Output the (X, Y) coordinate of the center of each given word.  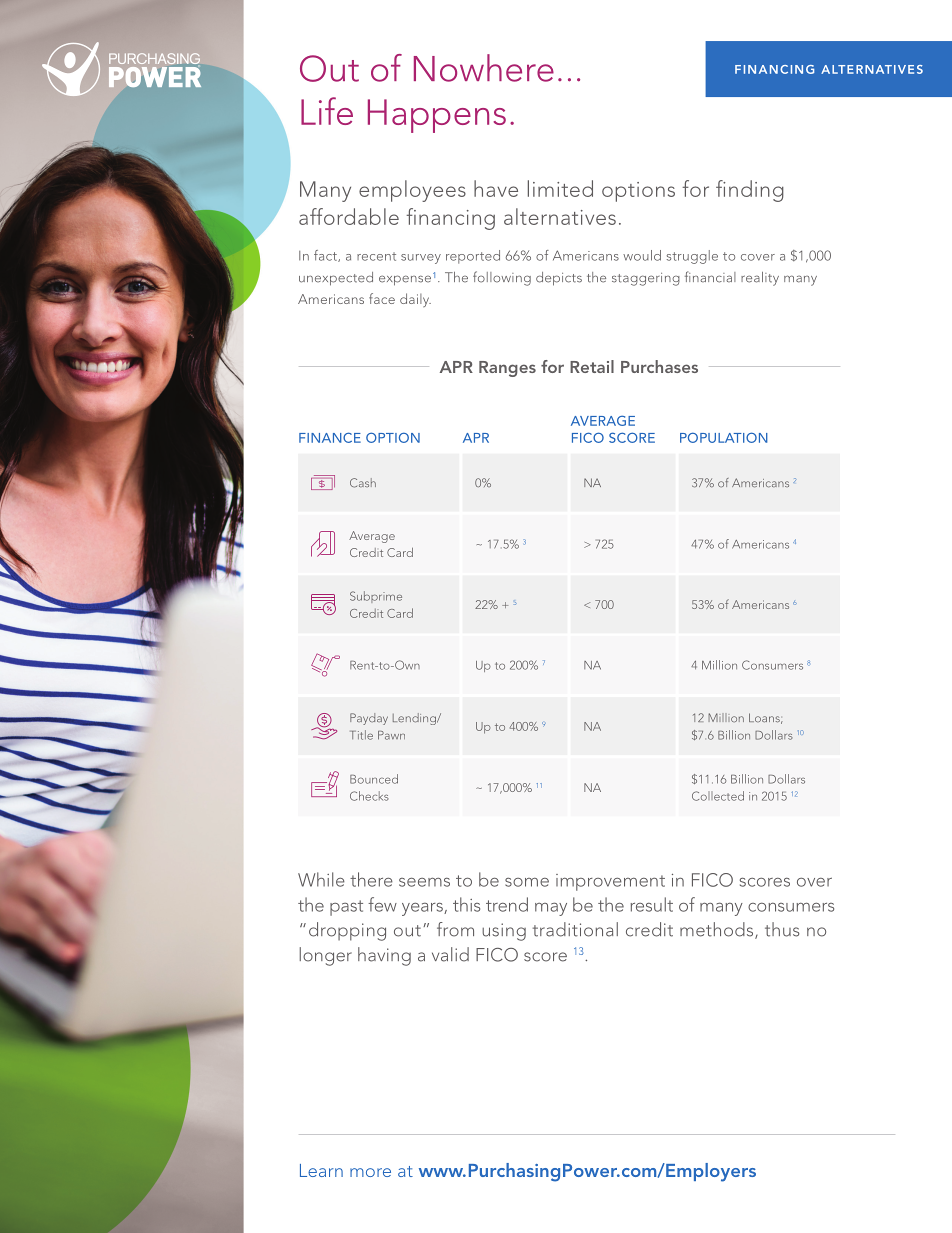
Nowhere (484, 68)
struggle (692, 257)
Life (327, 111)
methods (718, 930)
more (370, 1172)
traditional (575, 929)
